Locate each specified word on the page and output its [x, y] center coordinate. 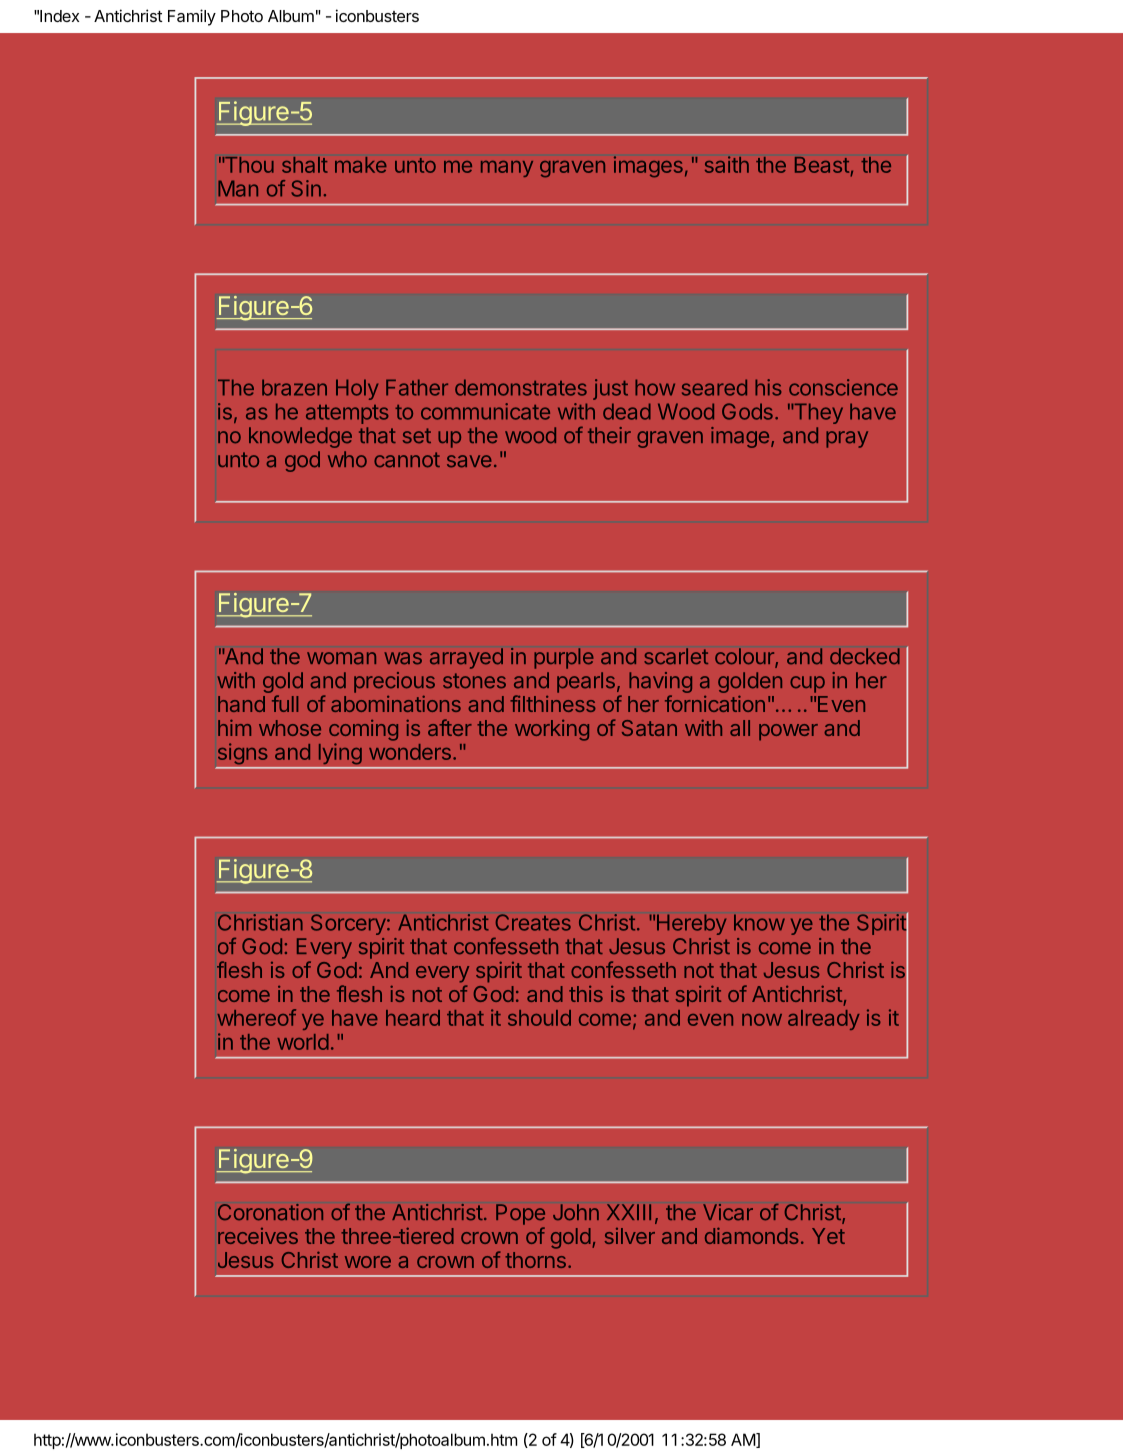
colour [745, 657]
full [285, 703]
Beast [822, 165]
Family [192, 17]
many [507, 169]
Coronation [270, 1212]
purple [564, 658]
